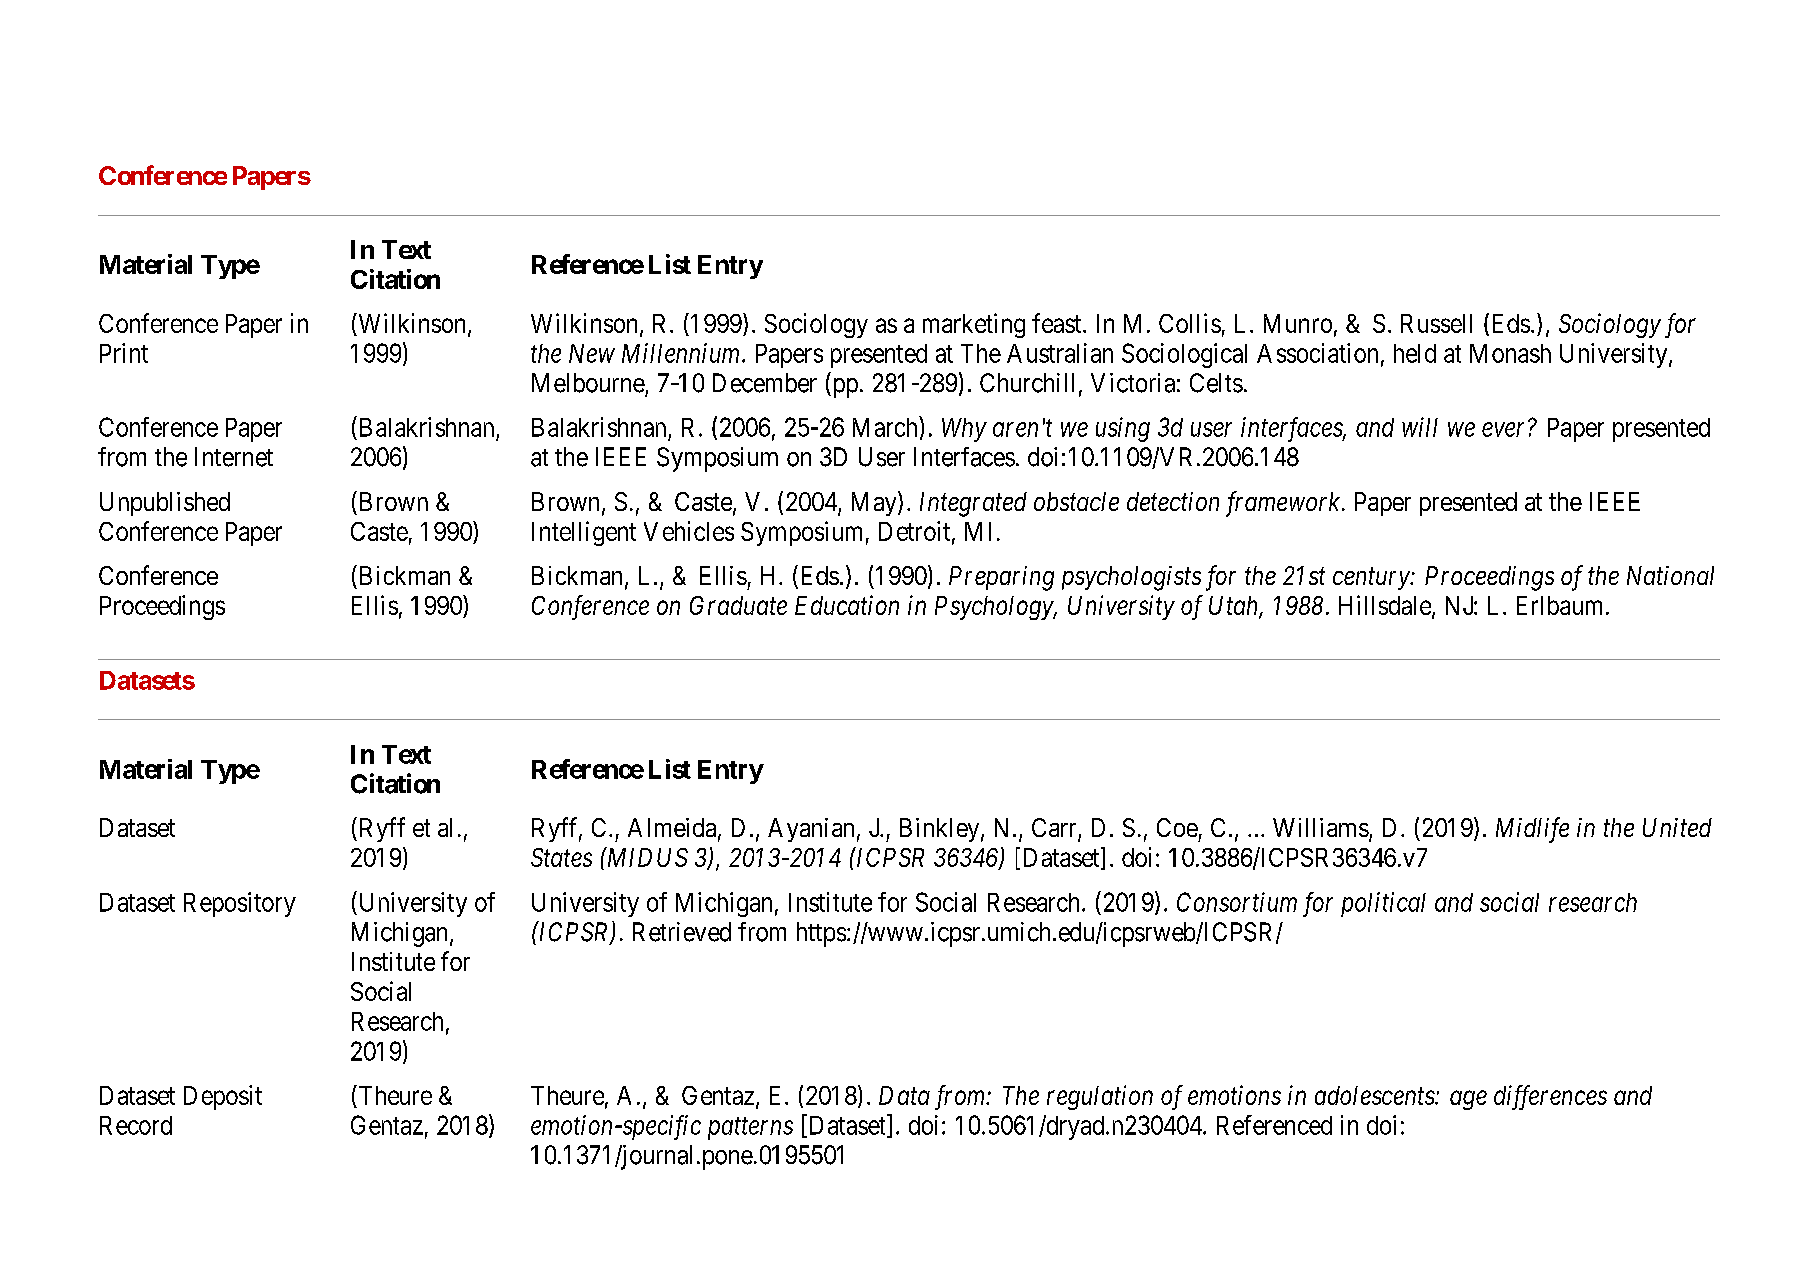 Image resolution: width=1818 pixels, height=1285 pixels. I want to click on Intelligent, so click(584, 533).
